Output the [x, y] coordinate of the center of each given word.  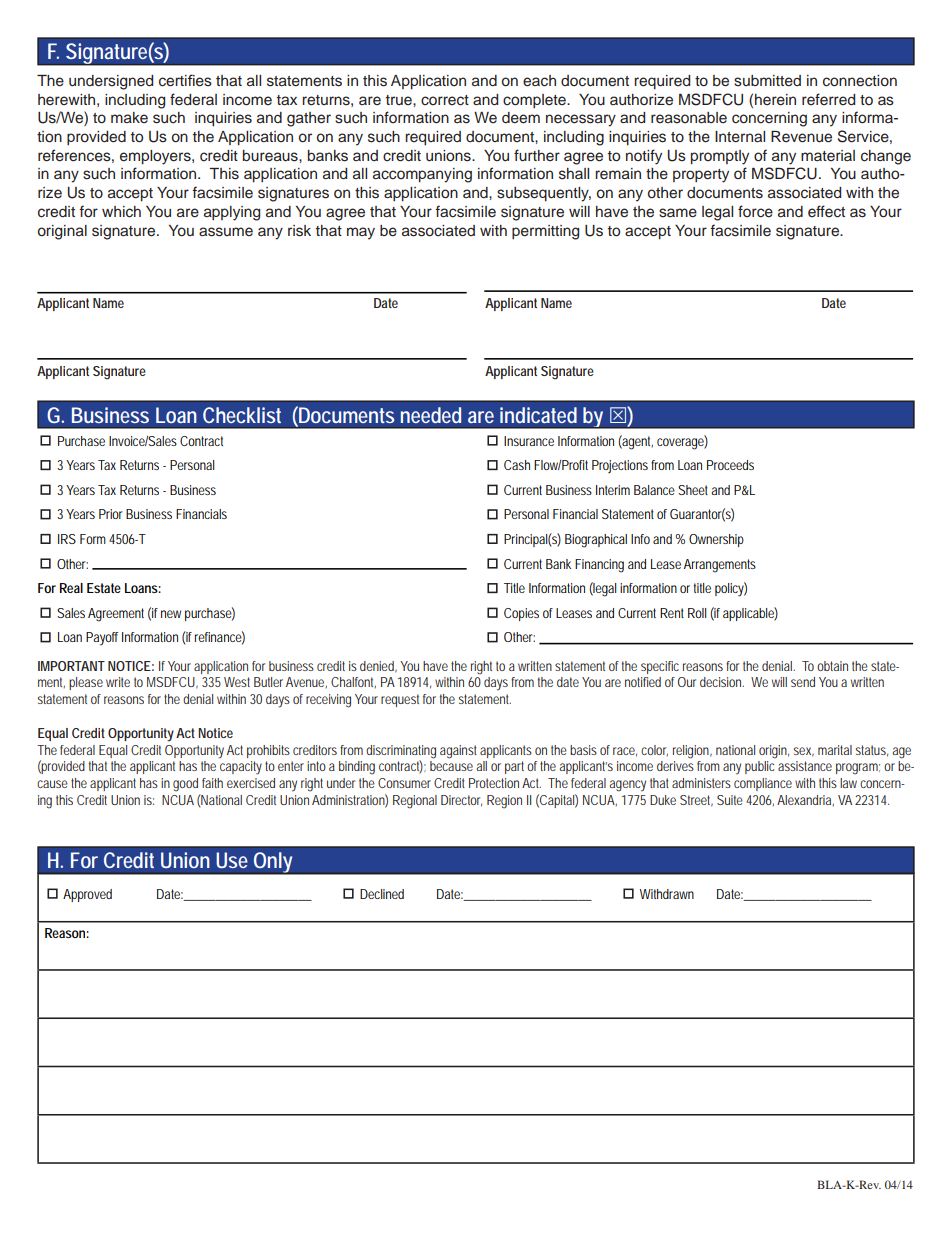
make [129, 117]
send [803, 682]
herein [775, 100]
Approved [87, 895]
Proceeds [730, 465]
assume [226, 232]
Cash [517, 465]
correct [445, 100]
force [755, 211]
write [118, 682]
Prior [110, 514]
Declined [382, 894]
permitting [545, 232]
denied [378, 667]
